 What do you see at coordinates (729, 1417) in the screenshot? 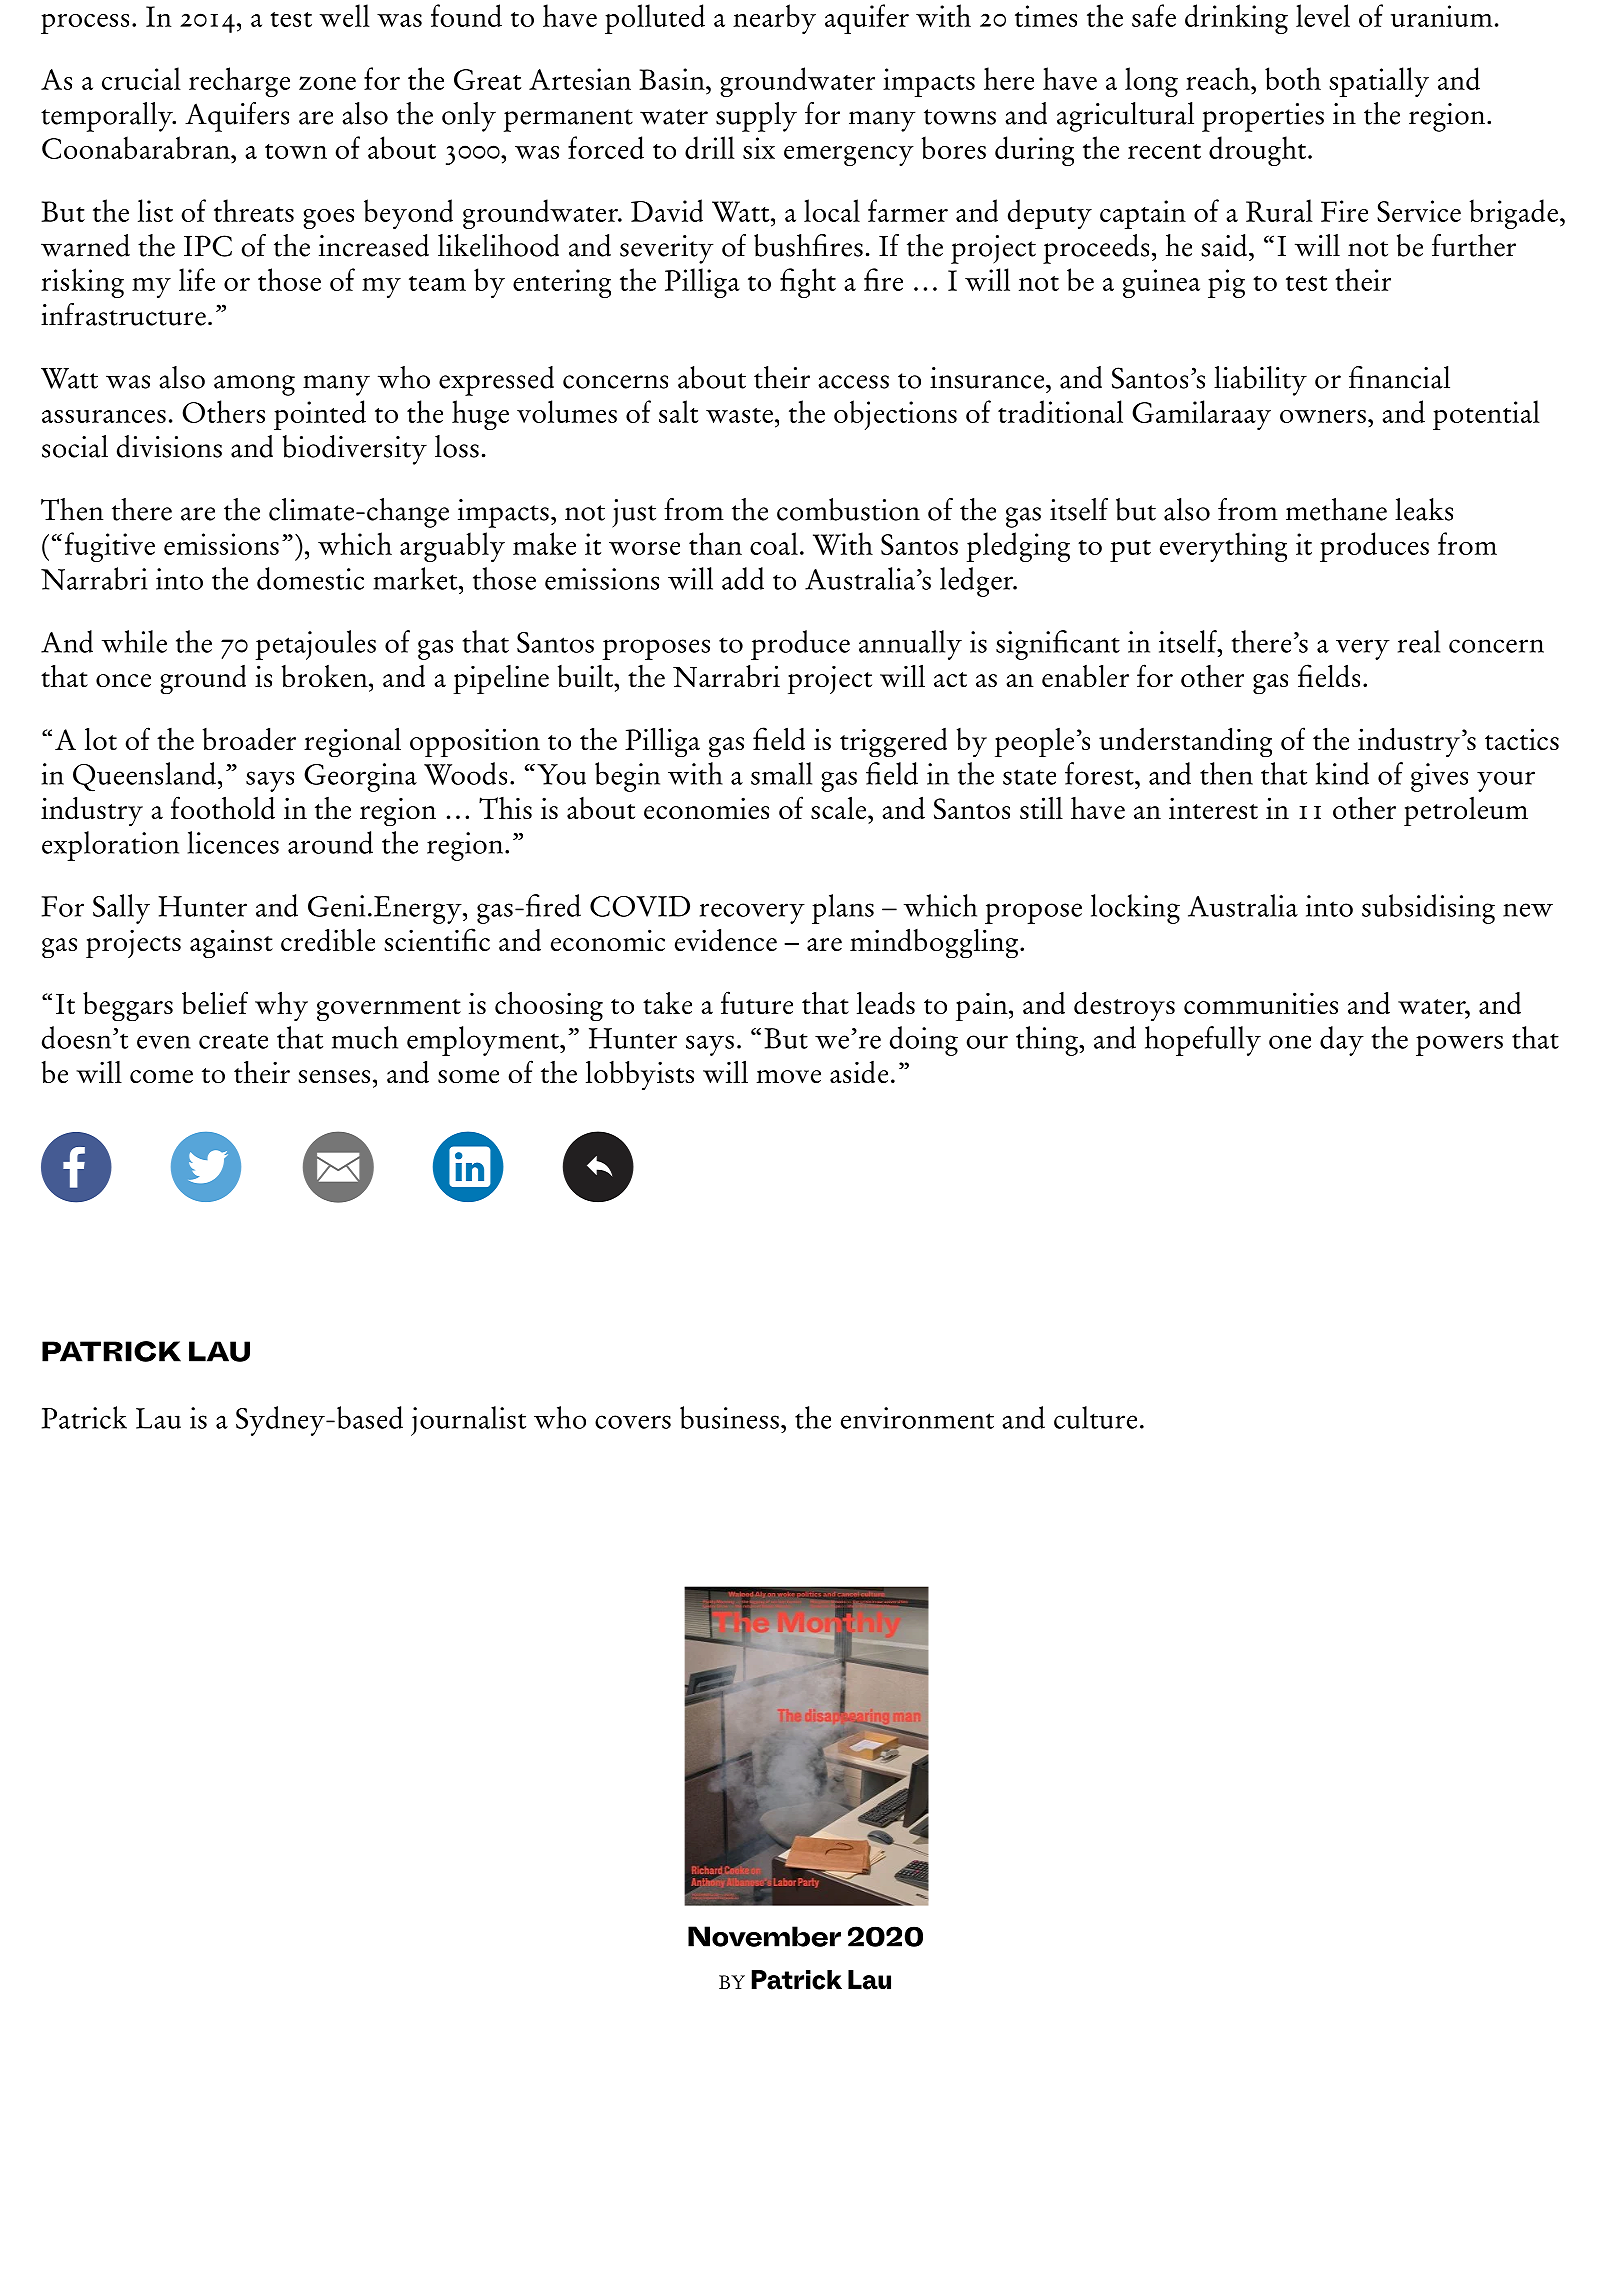
I see `business` at bounding box center [729, 1417].
